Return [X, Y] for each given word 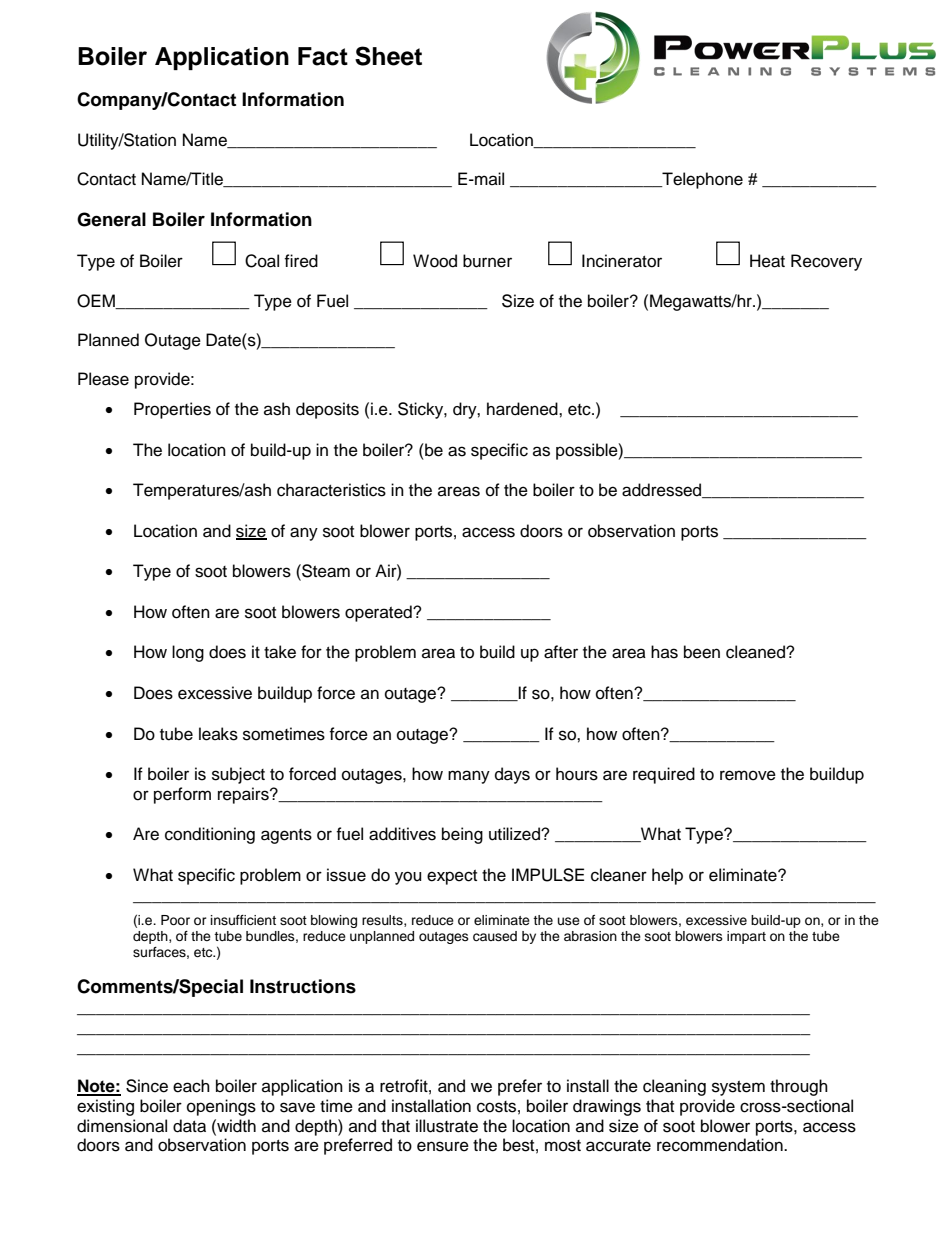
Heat [767, 261]
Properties [172, 410]
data [189, 1126]
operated [379, 613]
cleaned [756, 652]
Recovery [826, 262]
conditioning [210, 835]
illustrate [447, 1126]
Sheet [388, 56]
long [188, 653]
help [667, 876]
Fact [323, 56]
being [462, 835]
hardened [523, 409]
